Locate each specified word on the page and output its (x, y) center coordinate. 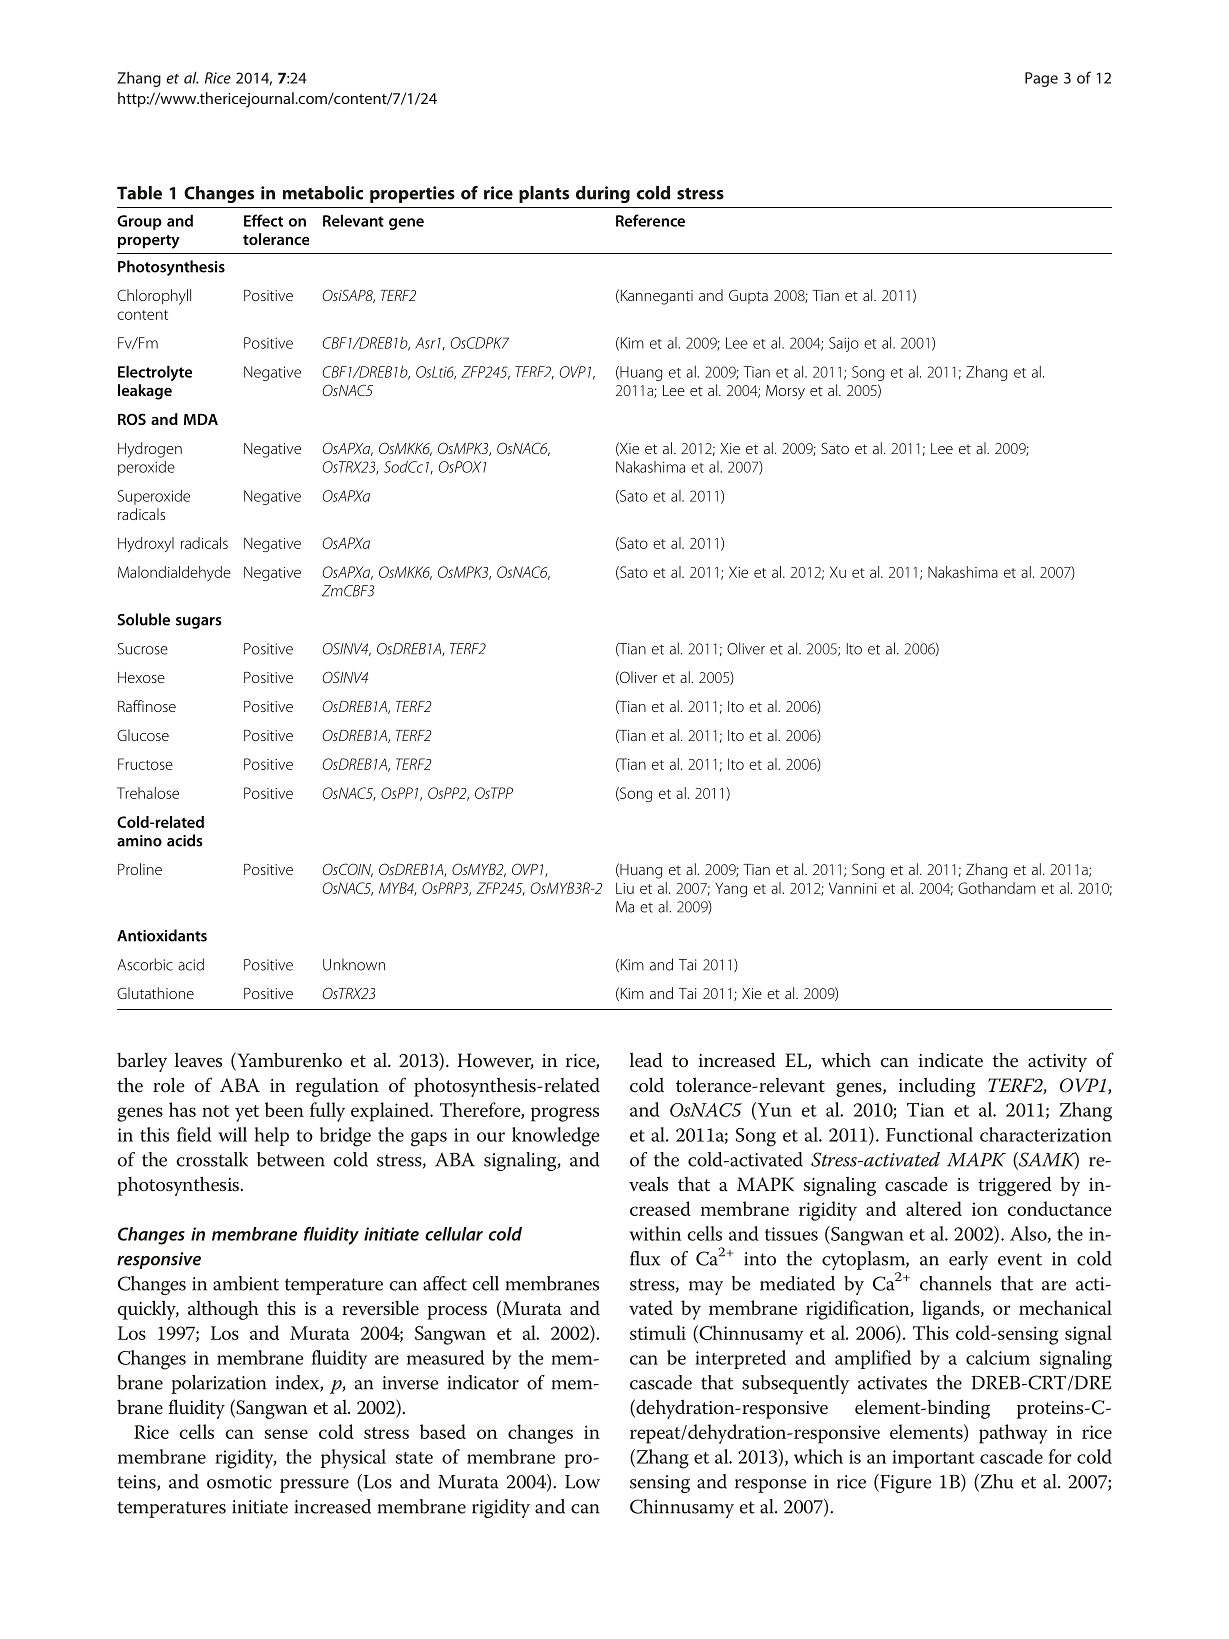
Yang (731, 889)
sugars (198, 623)
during (603, 194)
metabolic (323, 193)
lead (646, 1060)
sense (286, 1434)
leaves (198, 1060)
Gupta (748, 297)
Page (1041, 79)
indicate (951, 1060)
